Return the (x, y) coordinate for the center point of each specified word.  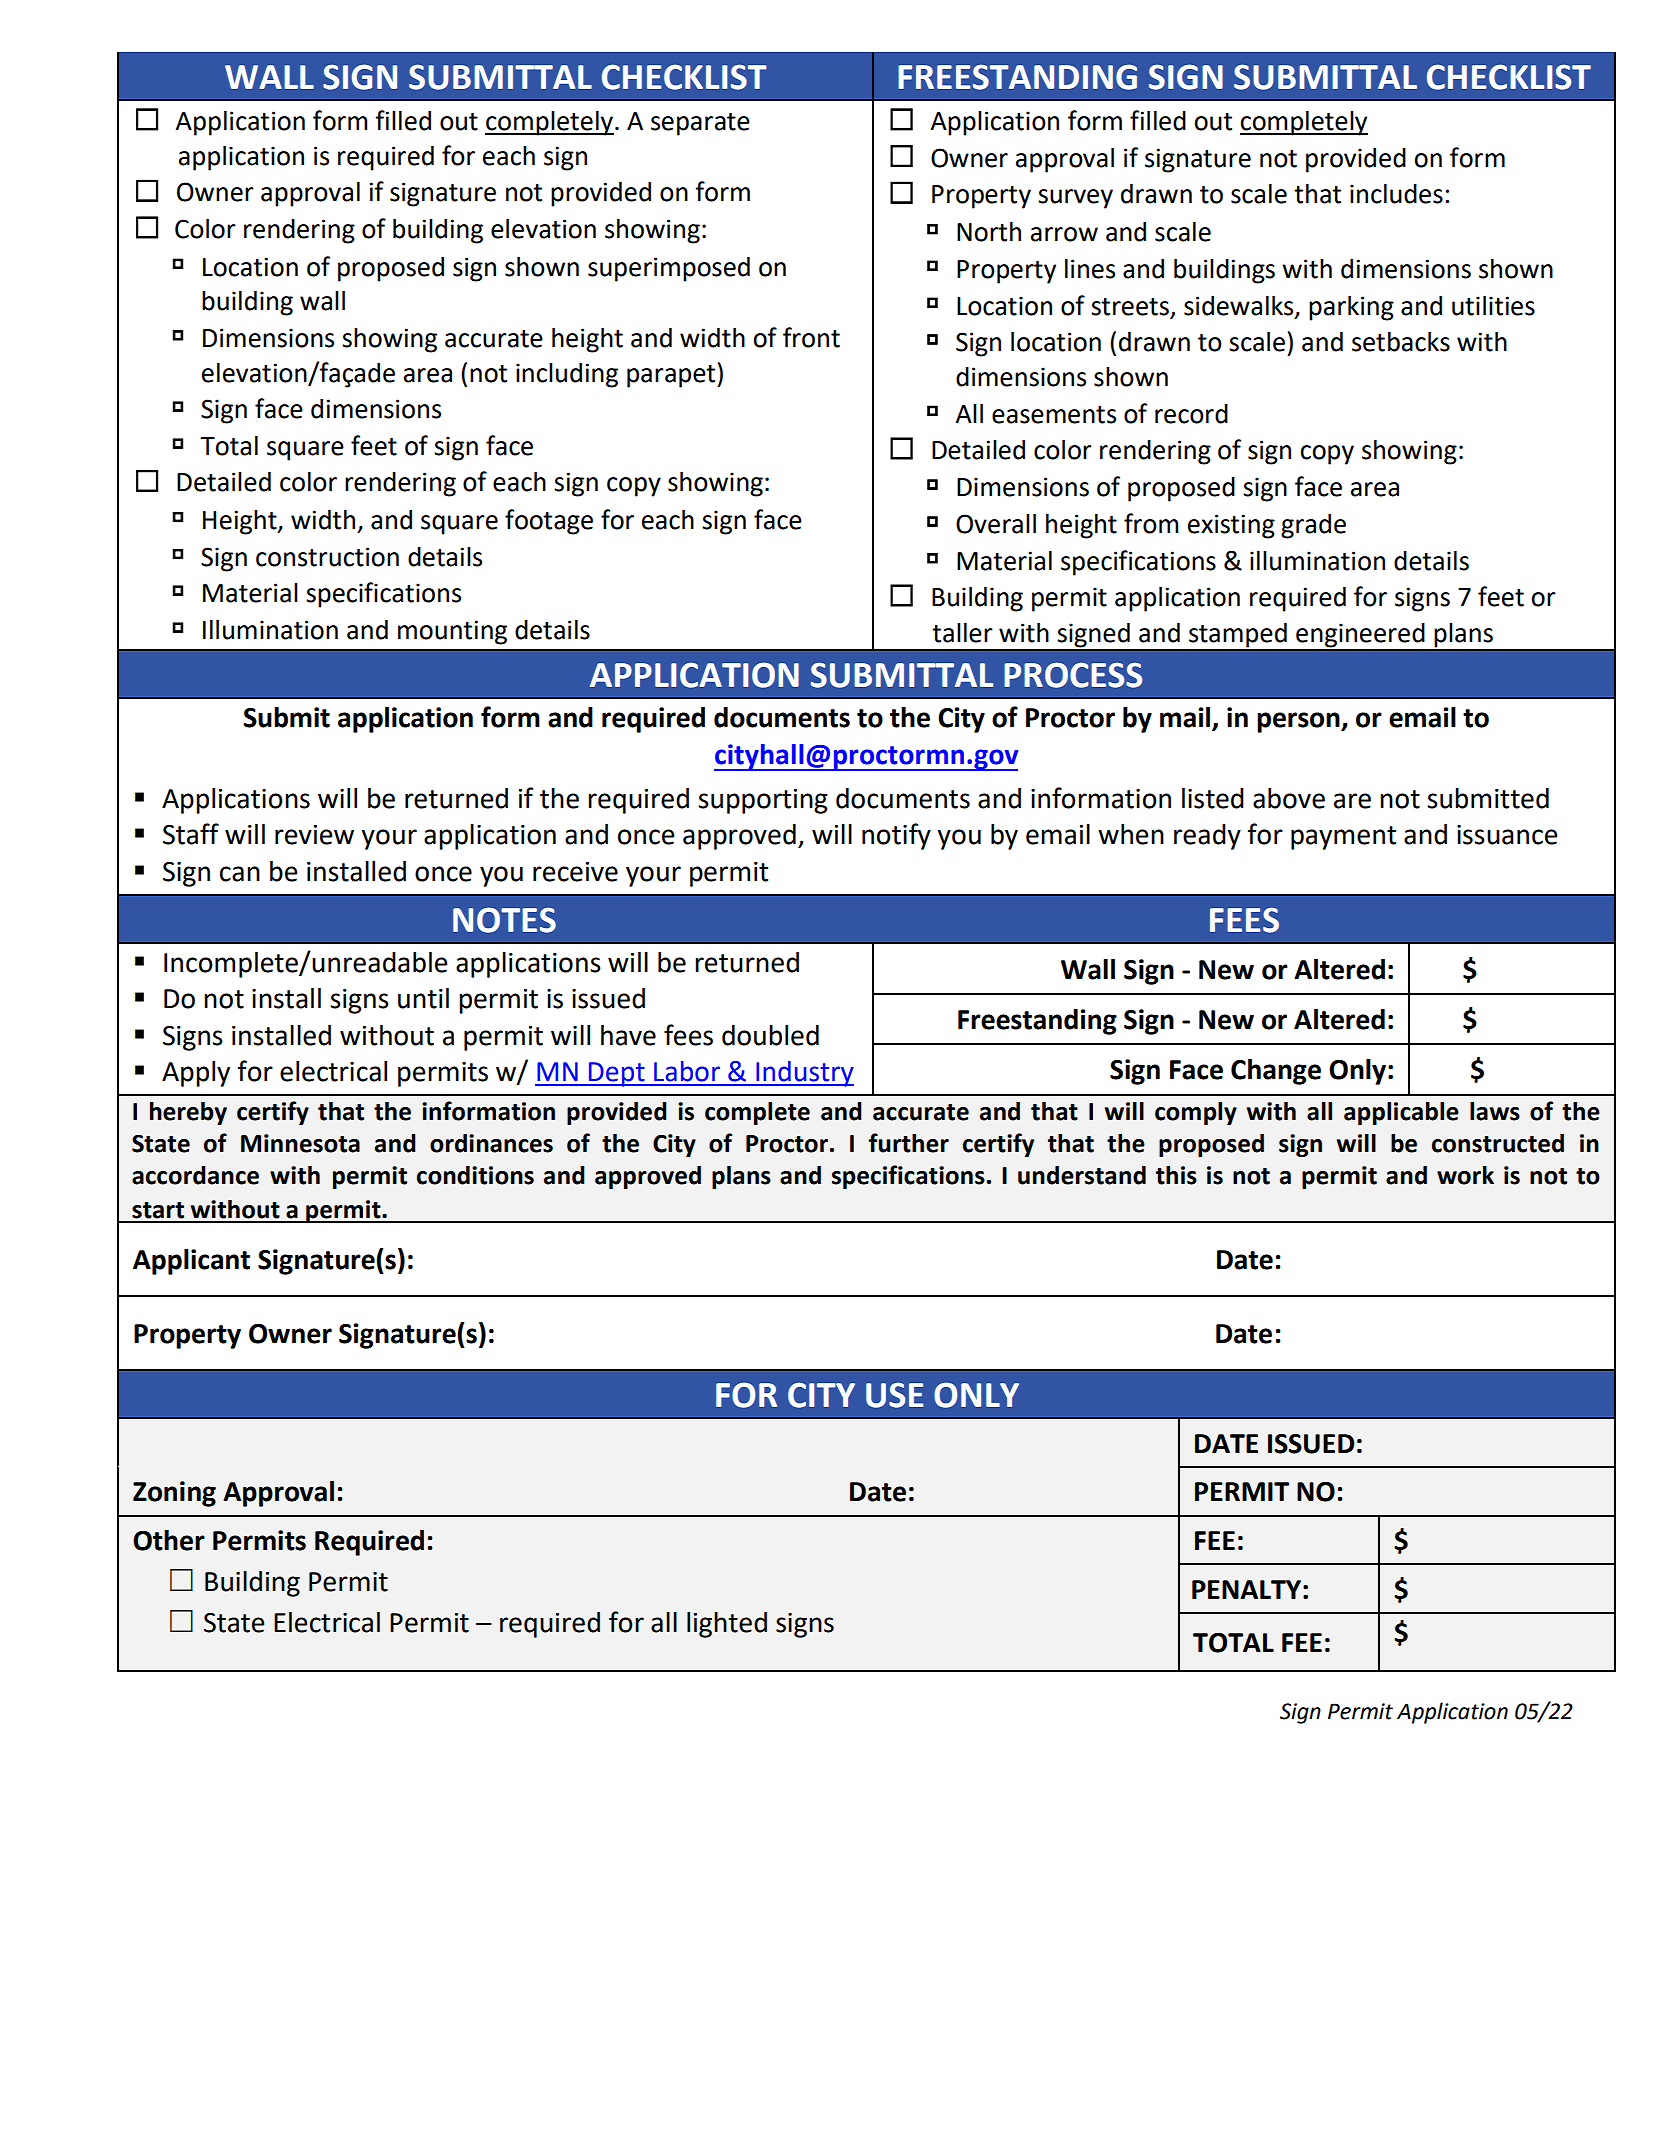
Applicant (191, 1262)
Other (169, 1540)
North (989, 232)
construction (327, 557)
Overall (996, 523)
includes (1396, 194)
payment (1343, 838)
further (909, 1143)
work (1465, 1175)
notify (896, 836)
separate (700, 124)
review (314, 835)
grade (1313, 526)
